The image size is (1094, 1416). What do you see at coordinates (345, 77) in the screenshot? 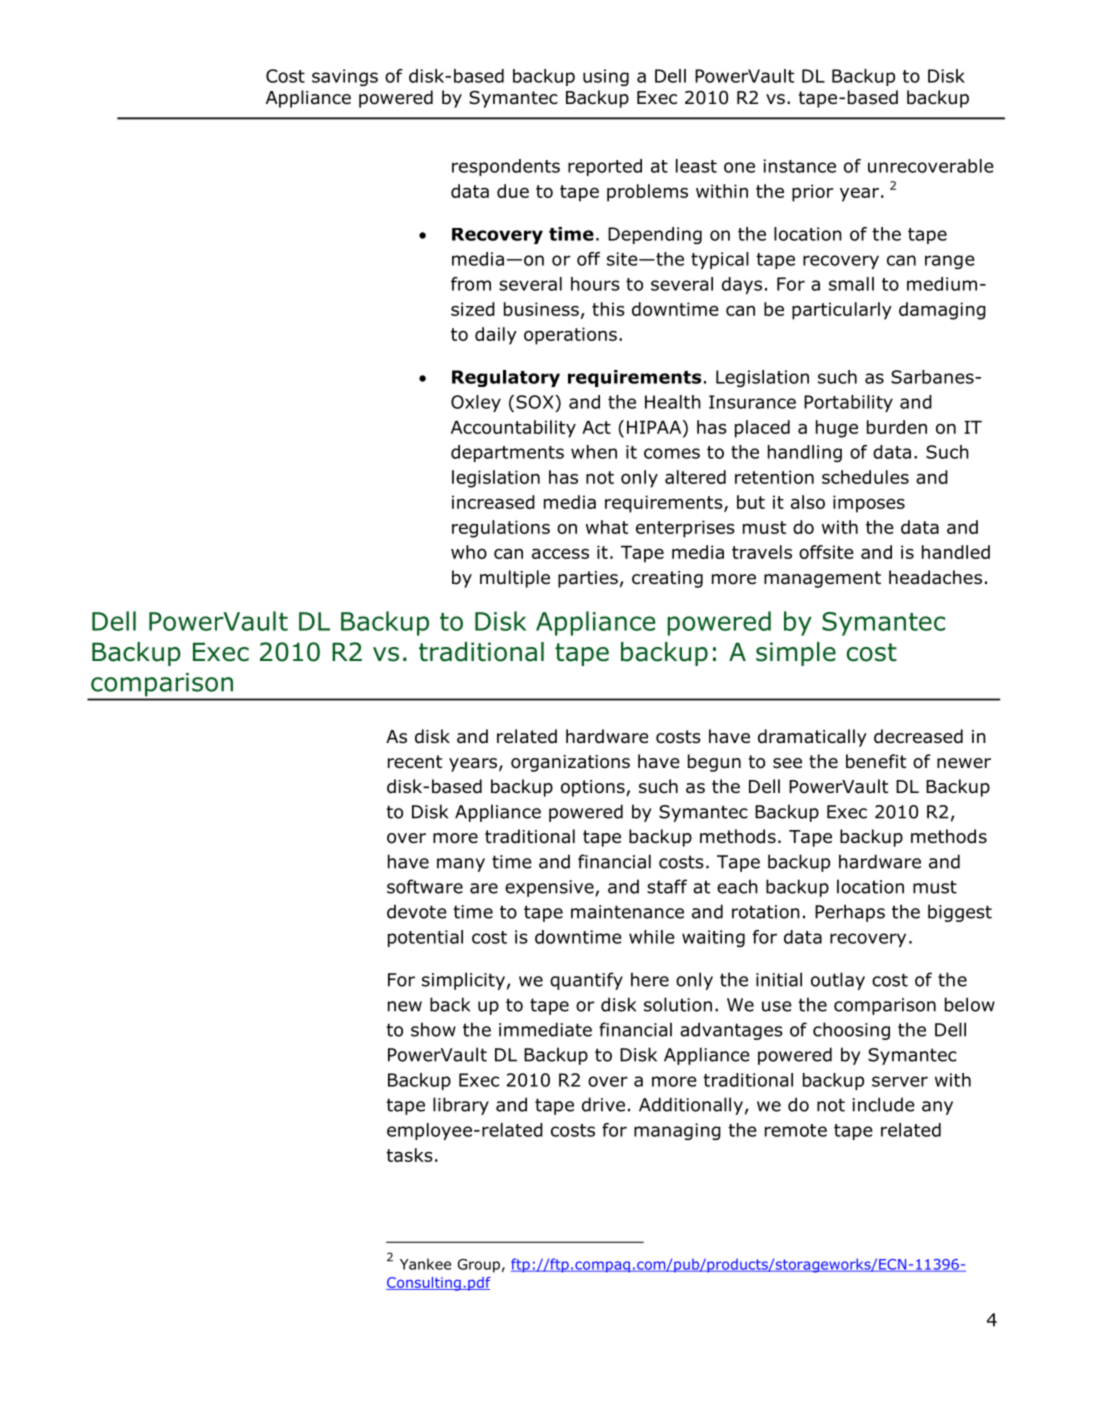
I see `savings` at bounding box center [345, 77].
